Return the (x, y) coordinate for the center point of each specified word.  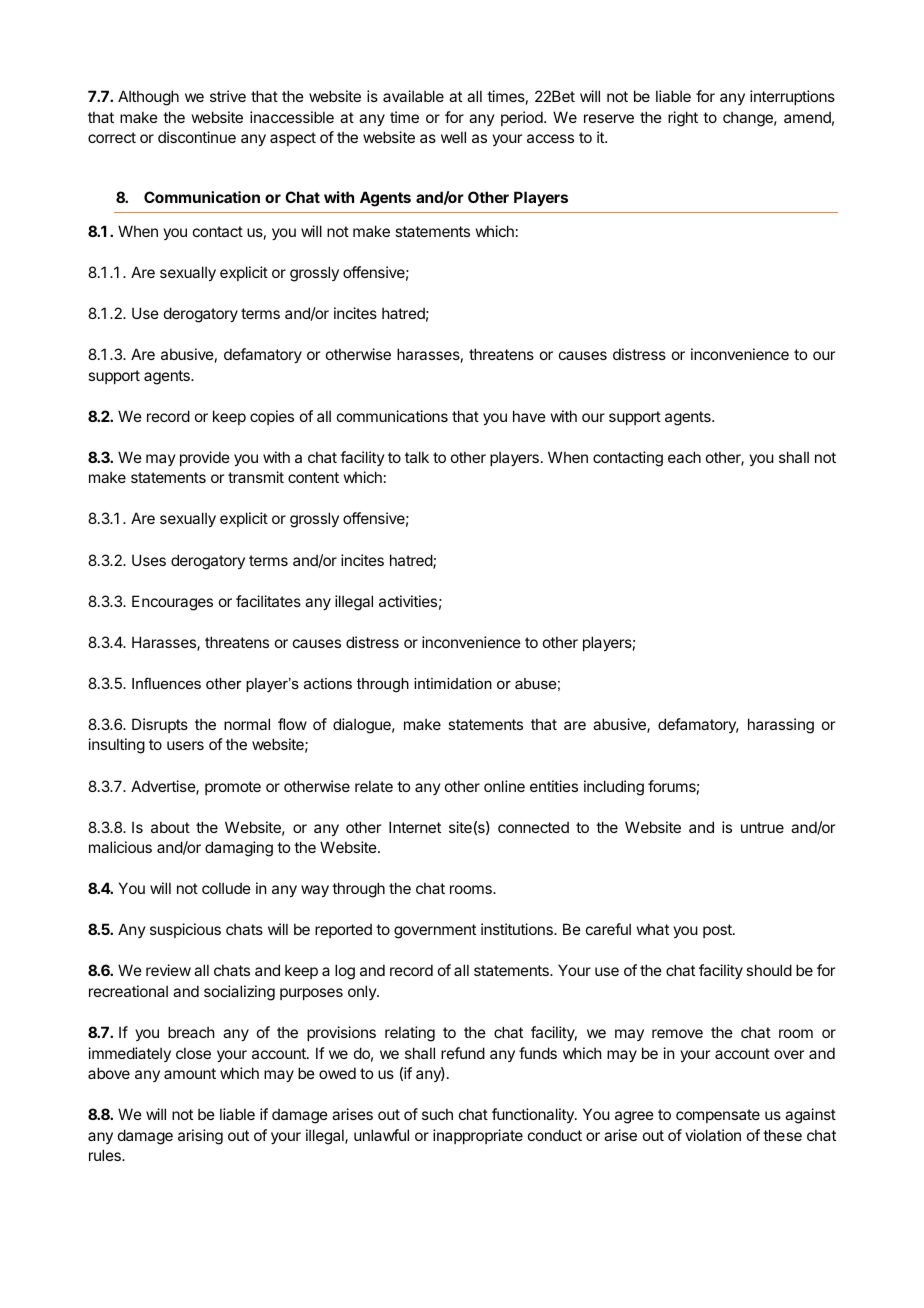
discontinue (197, 137)
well (453, 137)
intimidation (453, 683)
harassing (781, 726)
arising (200, 1137)
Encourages (172, 603)
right (683, 119)
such (437, 1114)
